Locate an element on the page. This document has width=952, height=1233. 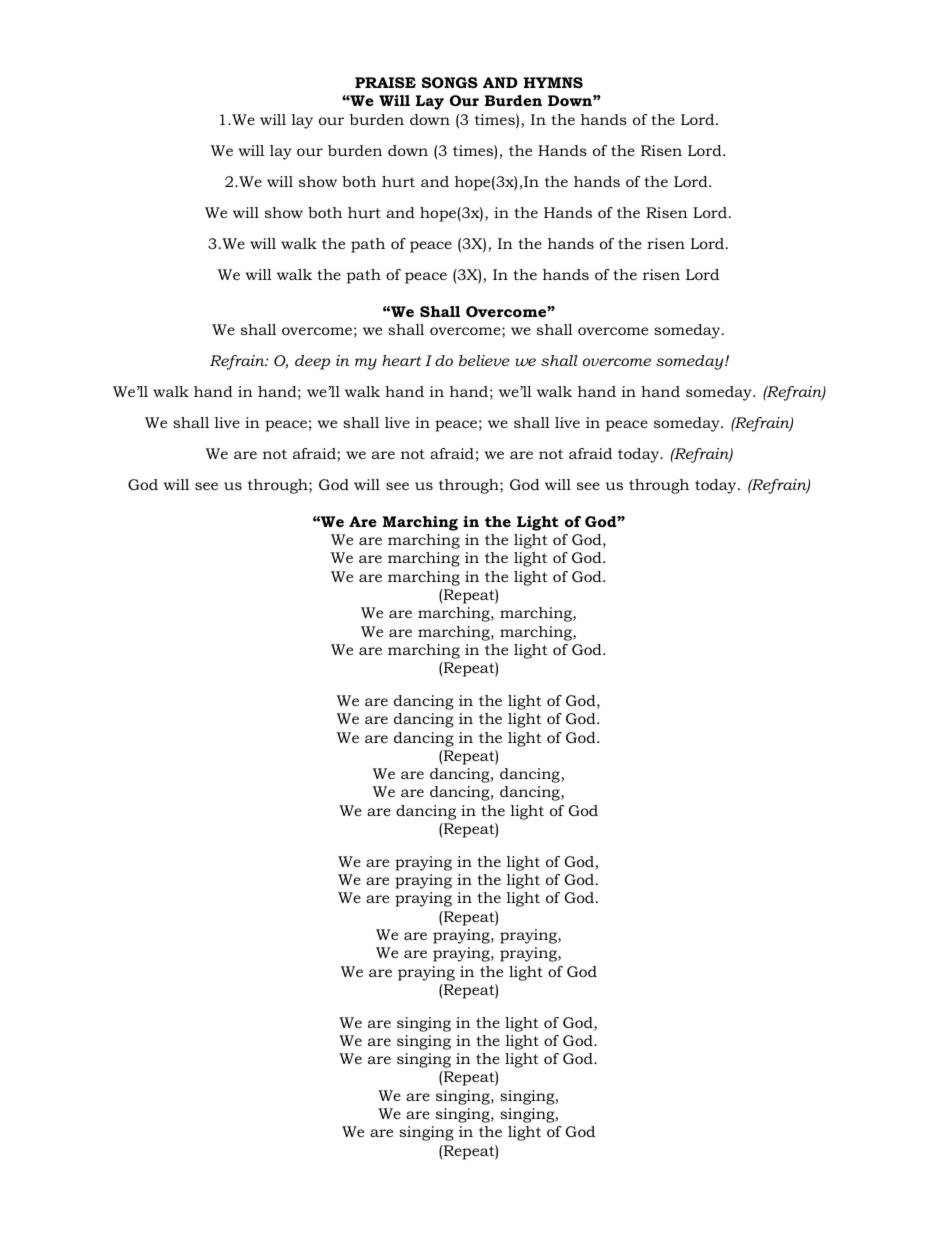
believe is located at coordinates (484, 360).
